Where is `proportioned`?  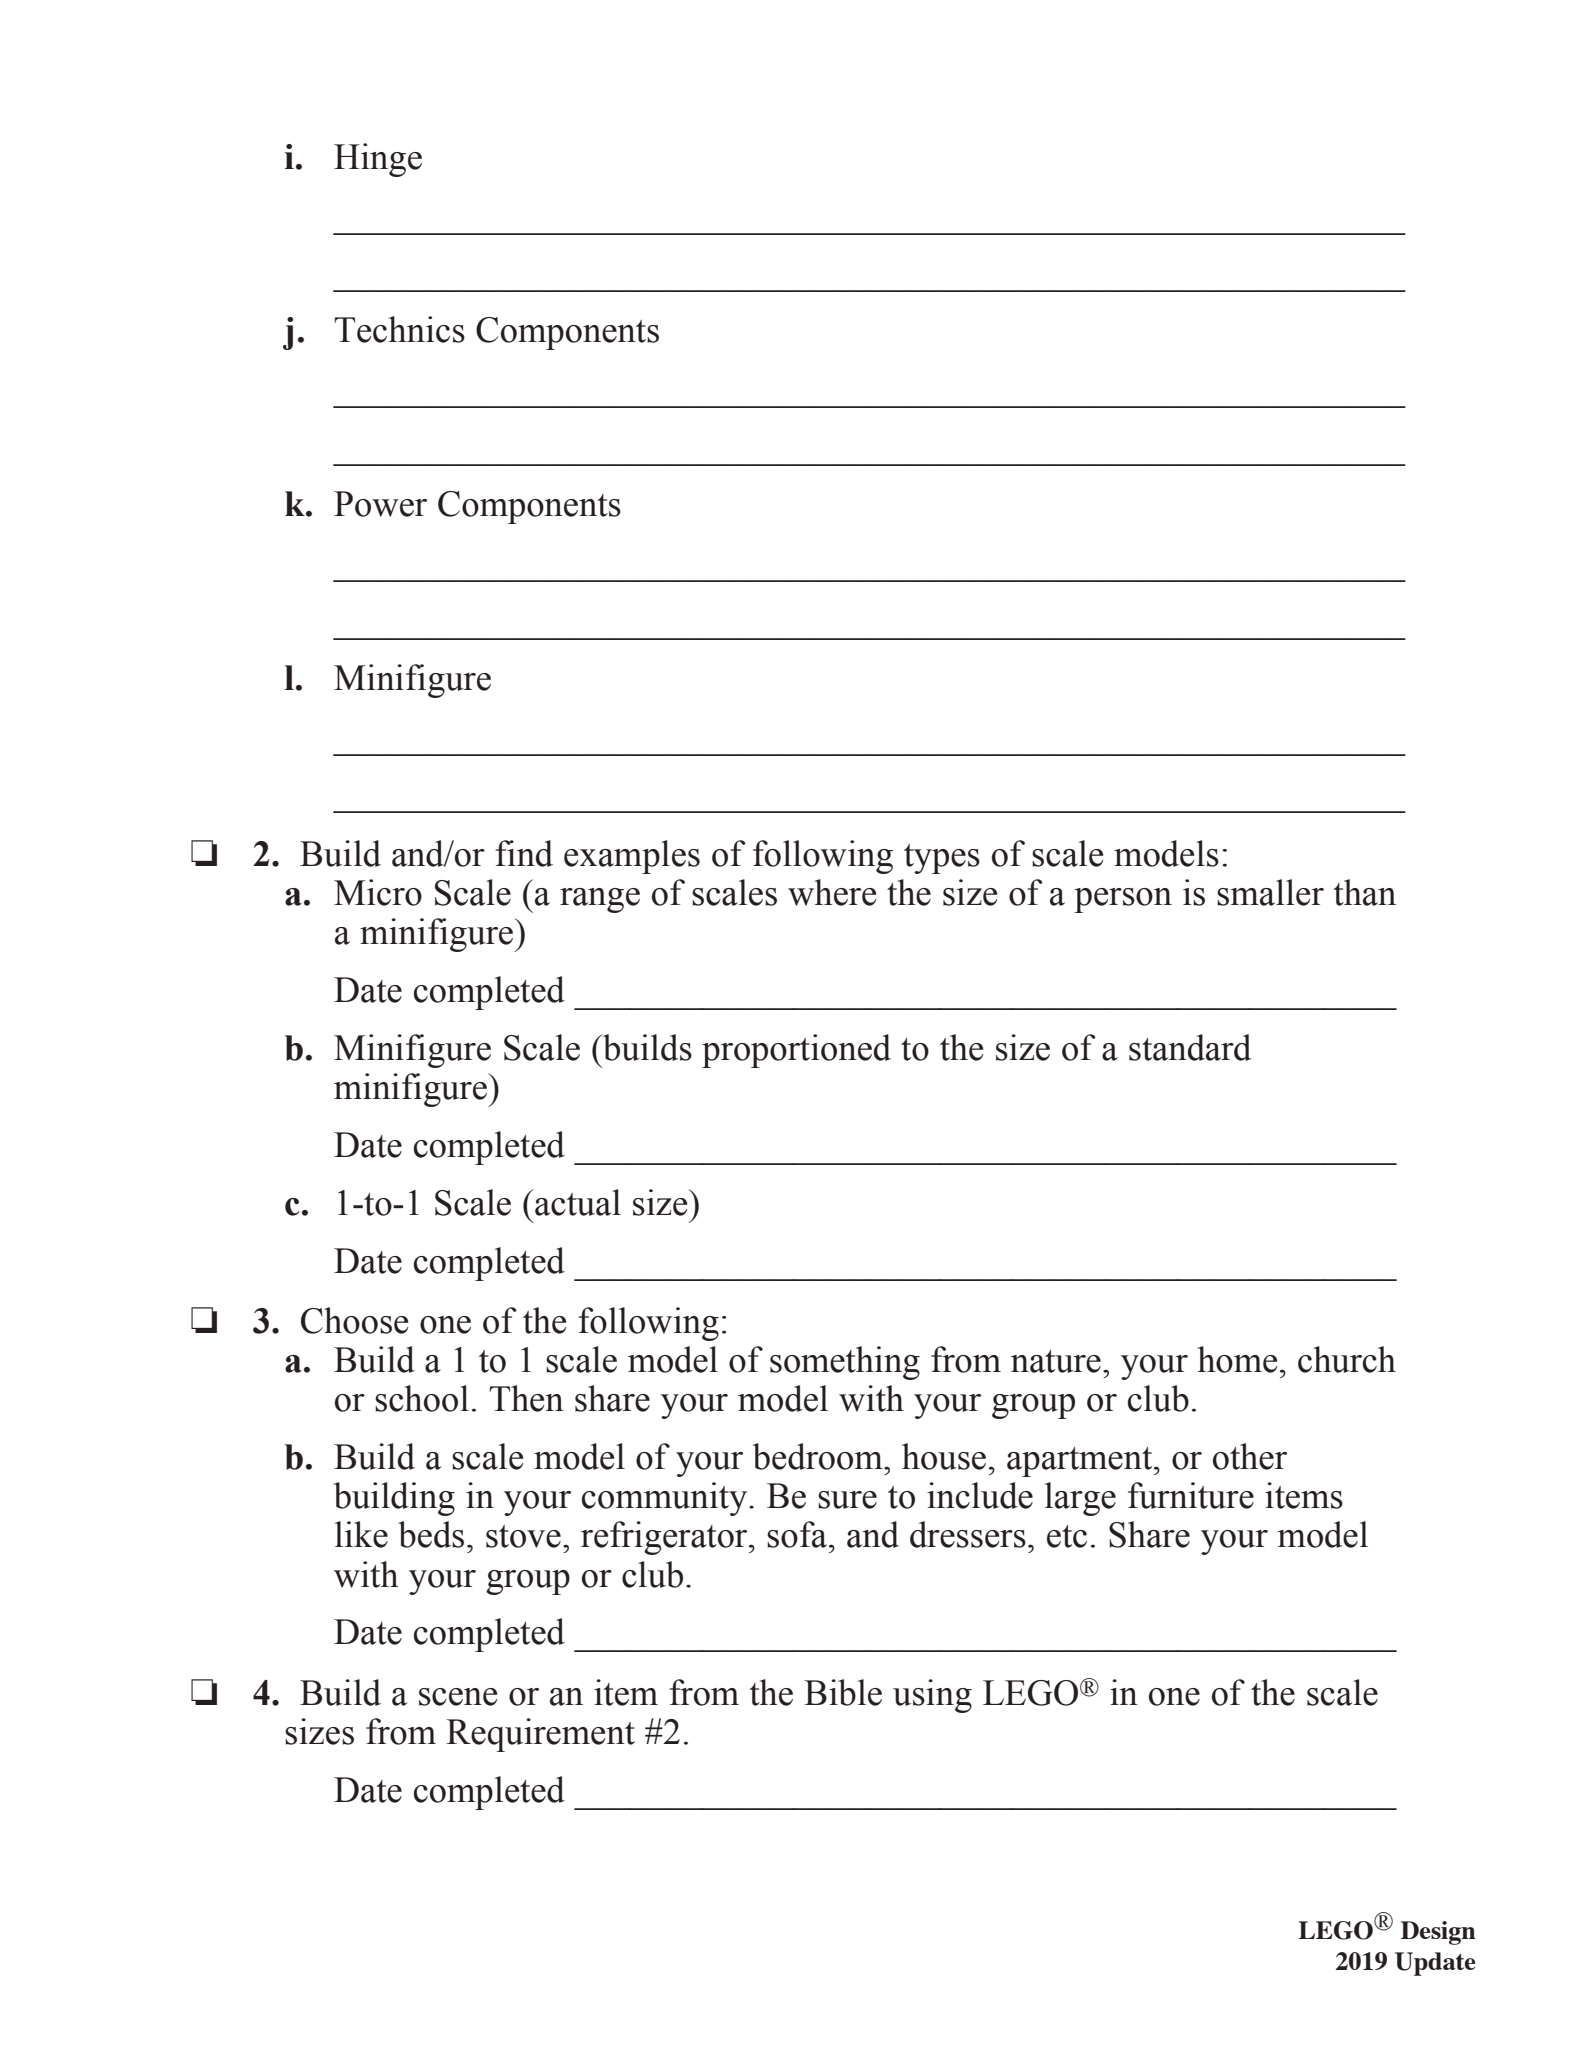 proportioned is located at coordinates (796, 1051).
